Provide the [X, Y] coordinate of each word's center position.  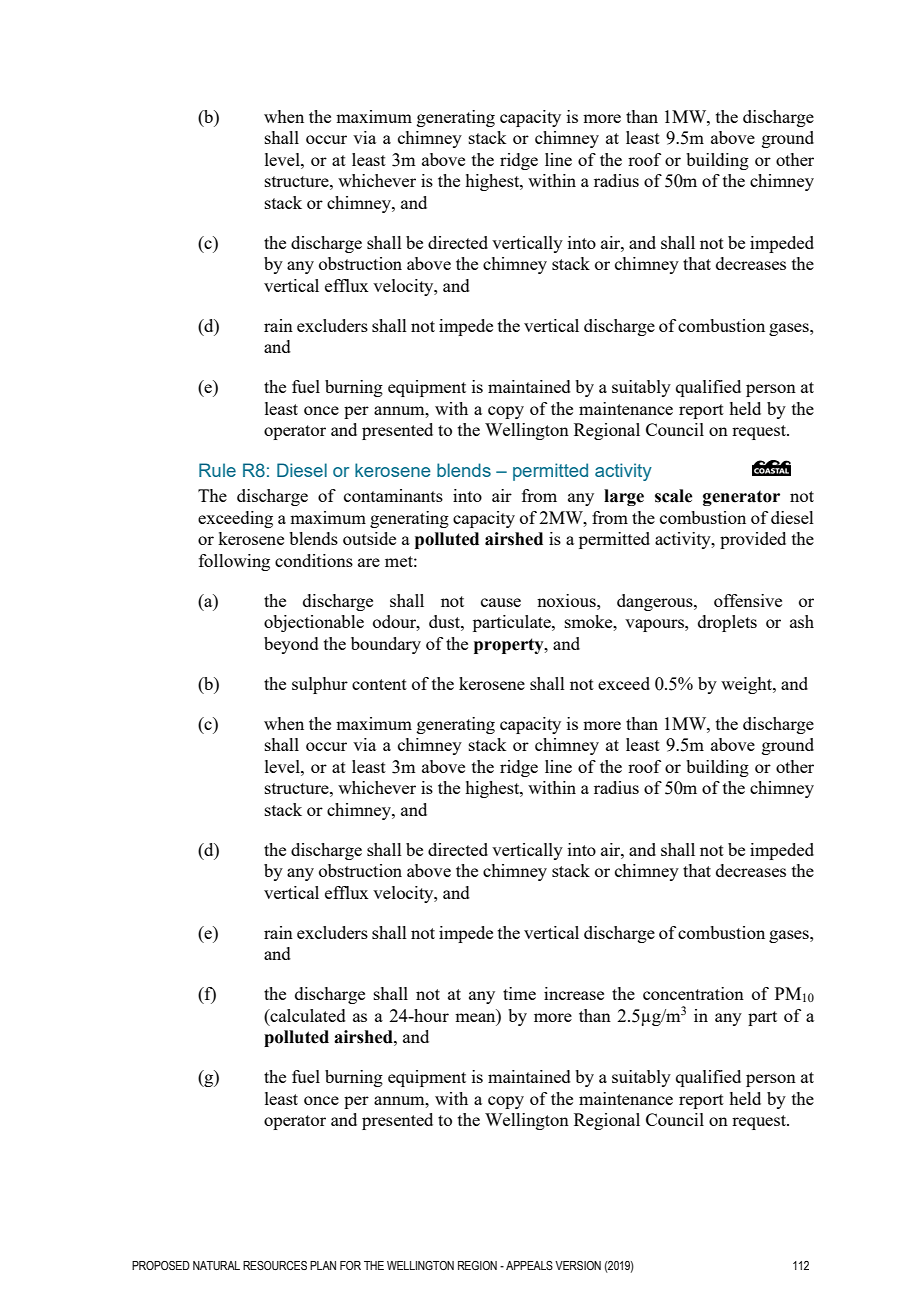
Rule [217, 470]
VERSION [578, 1265]
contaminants [393, 495]
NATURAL [216, 1265]
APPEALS [529, 1265]
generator [741, 498]
